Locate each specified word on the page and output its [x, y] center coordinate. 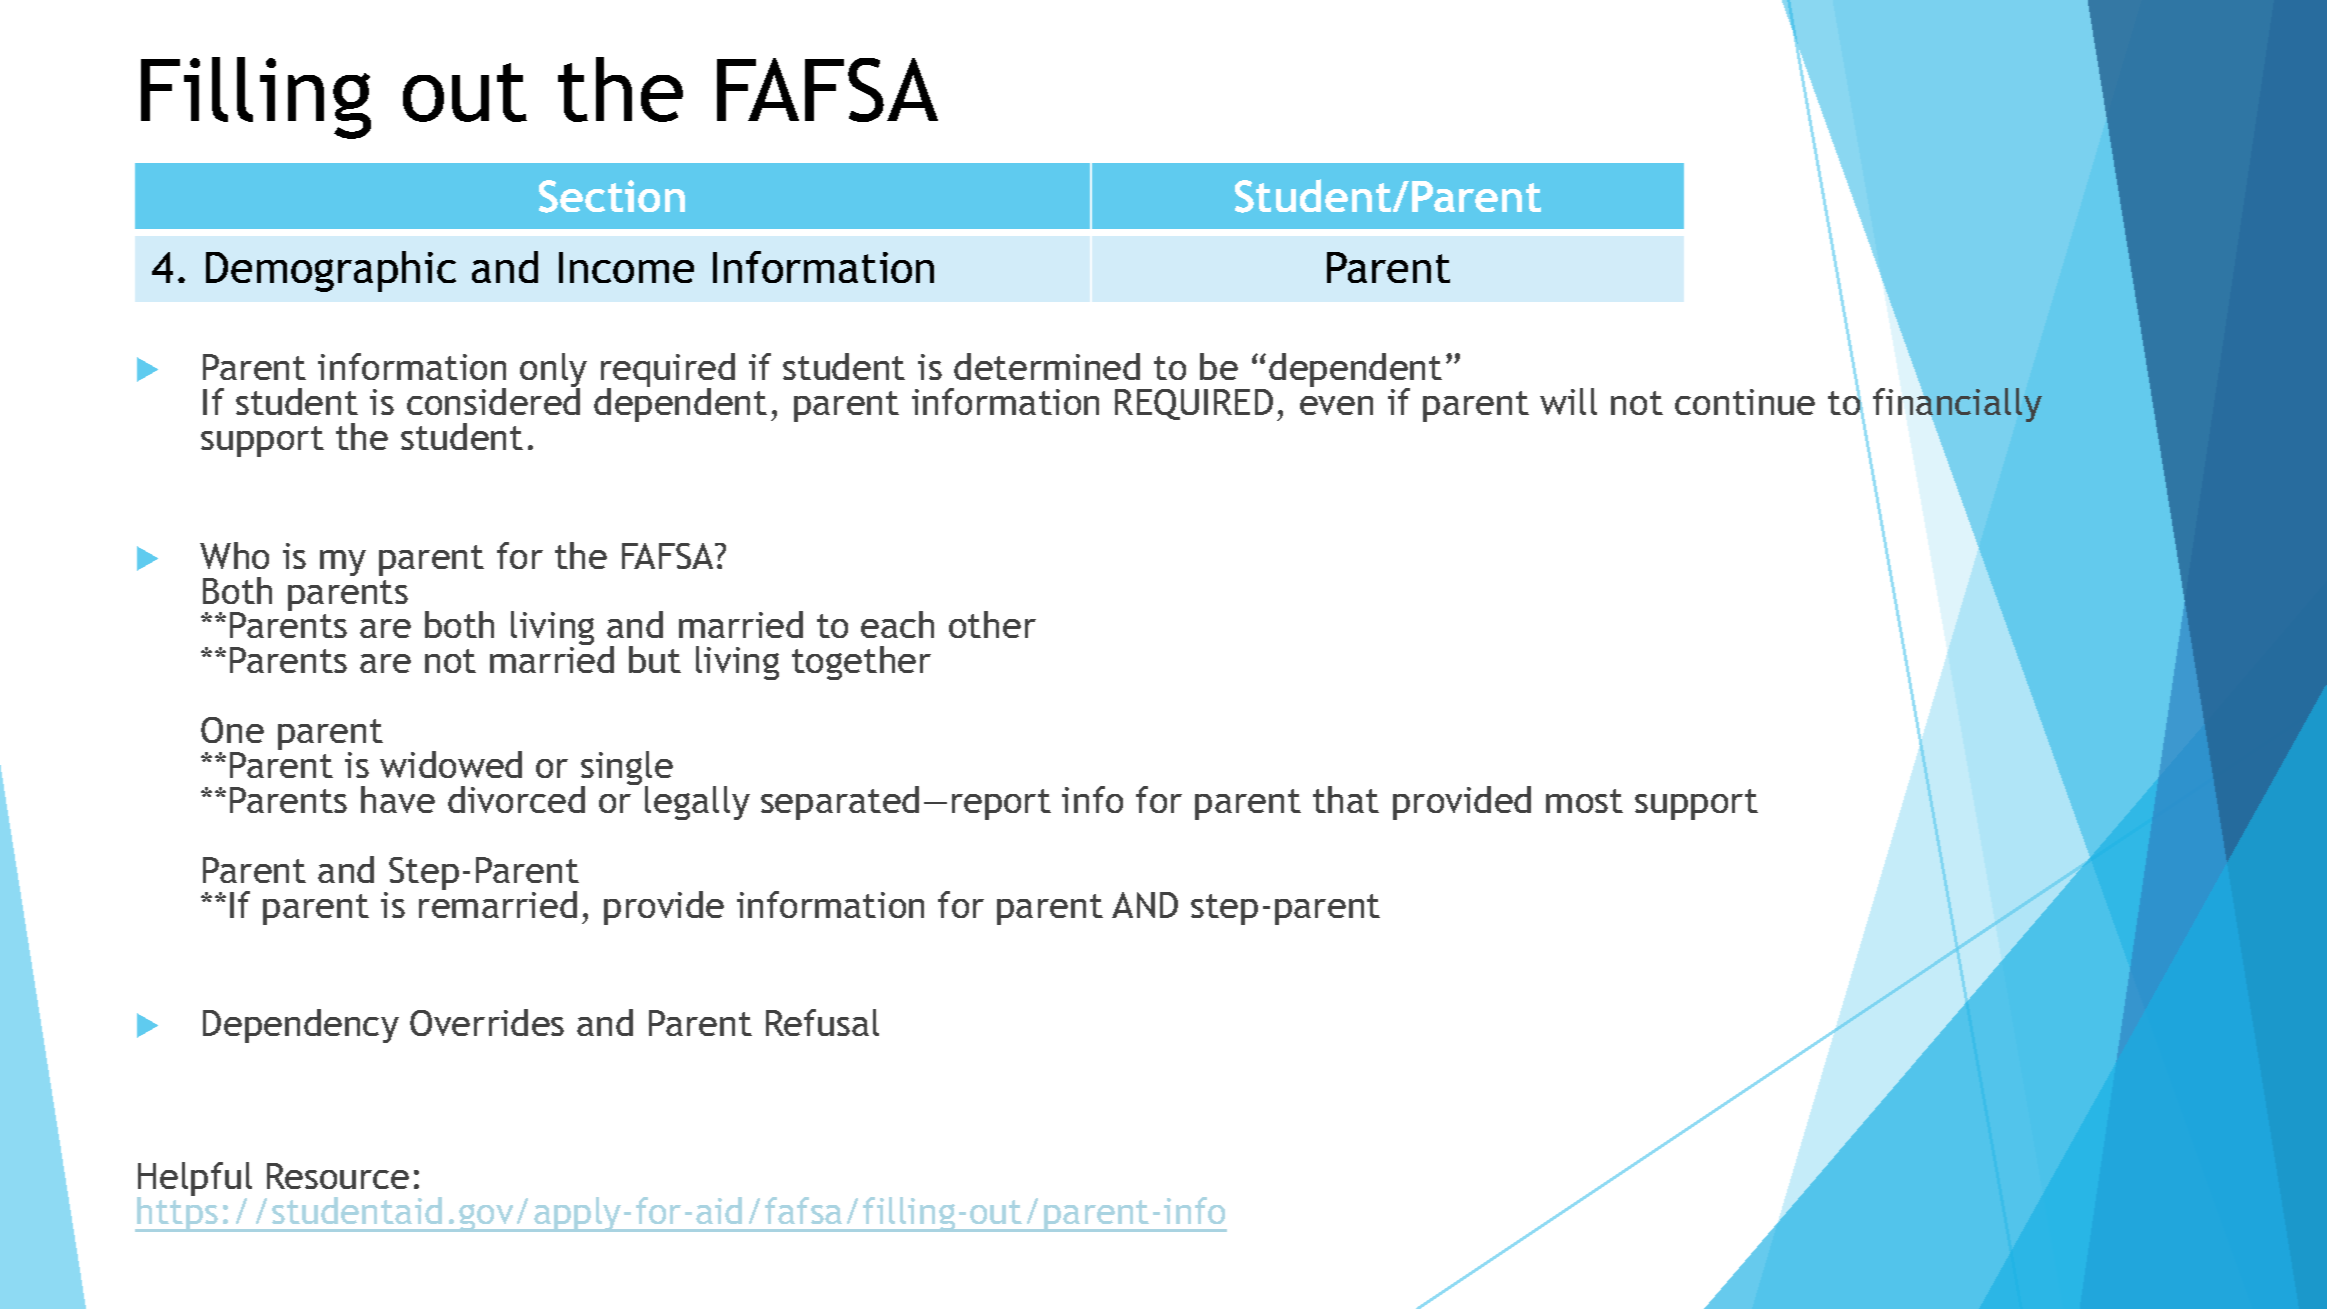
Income [626, 267]
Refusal [822, 1022]
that [1346, 799]
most [1584, 801]
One [232, 730]
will [1568, 401]
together [861, 663]
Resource [338, 1176]
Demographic [331, 271]
